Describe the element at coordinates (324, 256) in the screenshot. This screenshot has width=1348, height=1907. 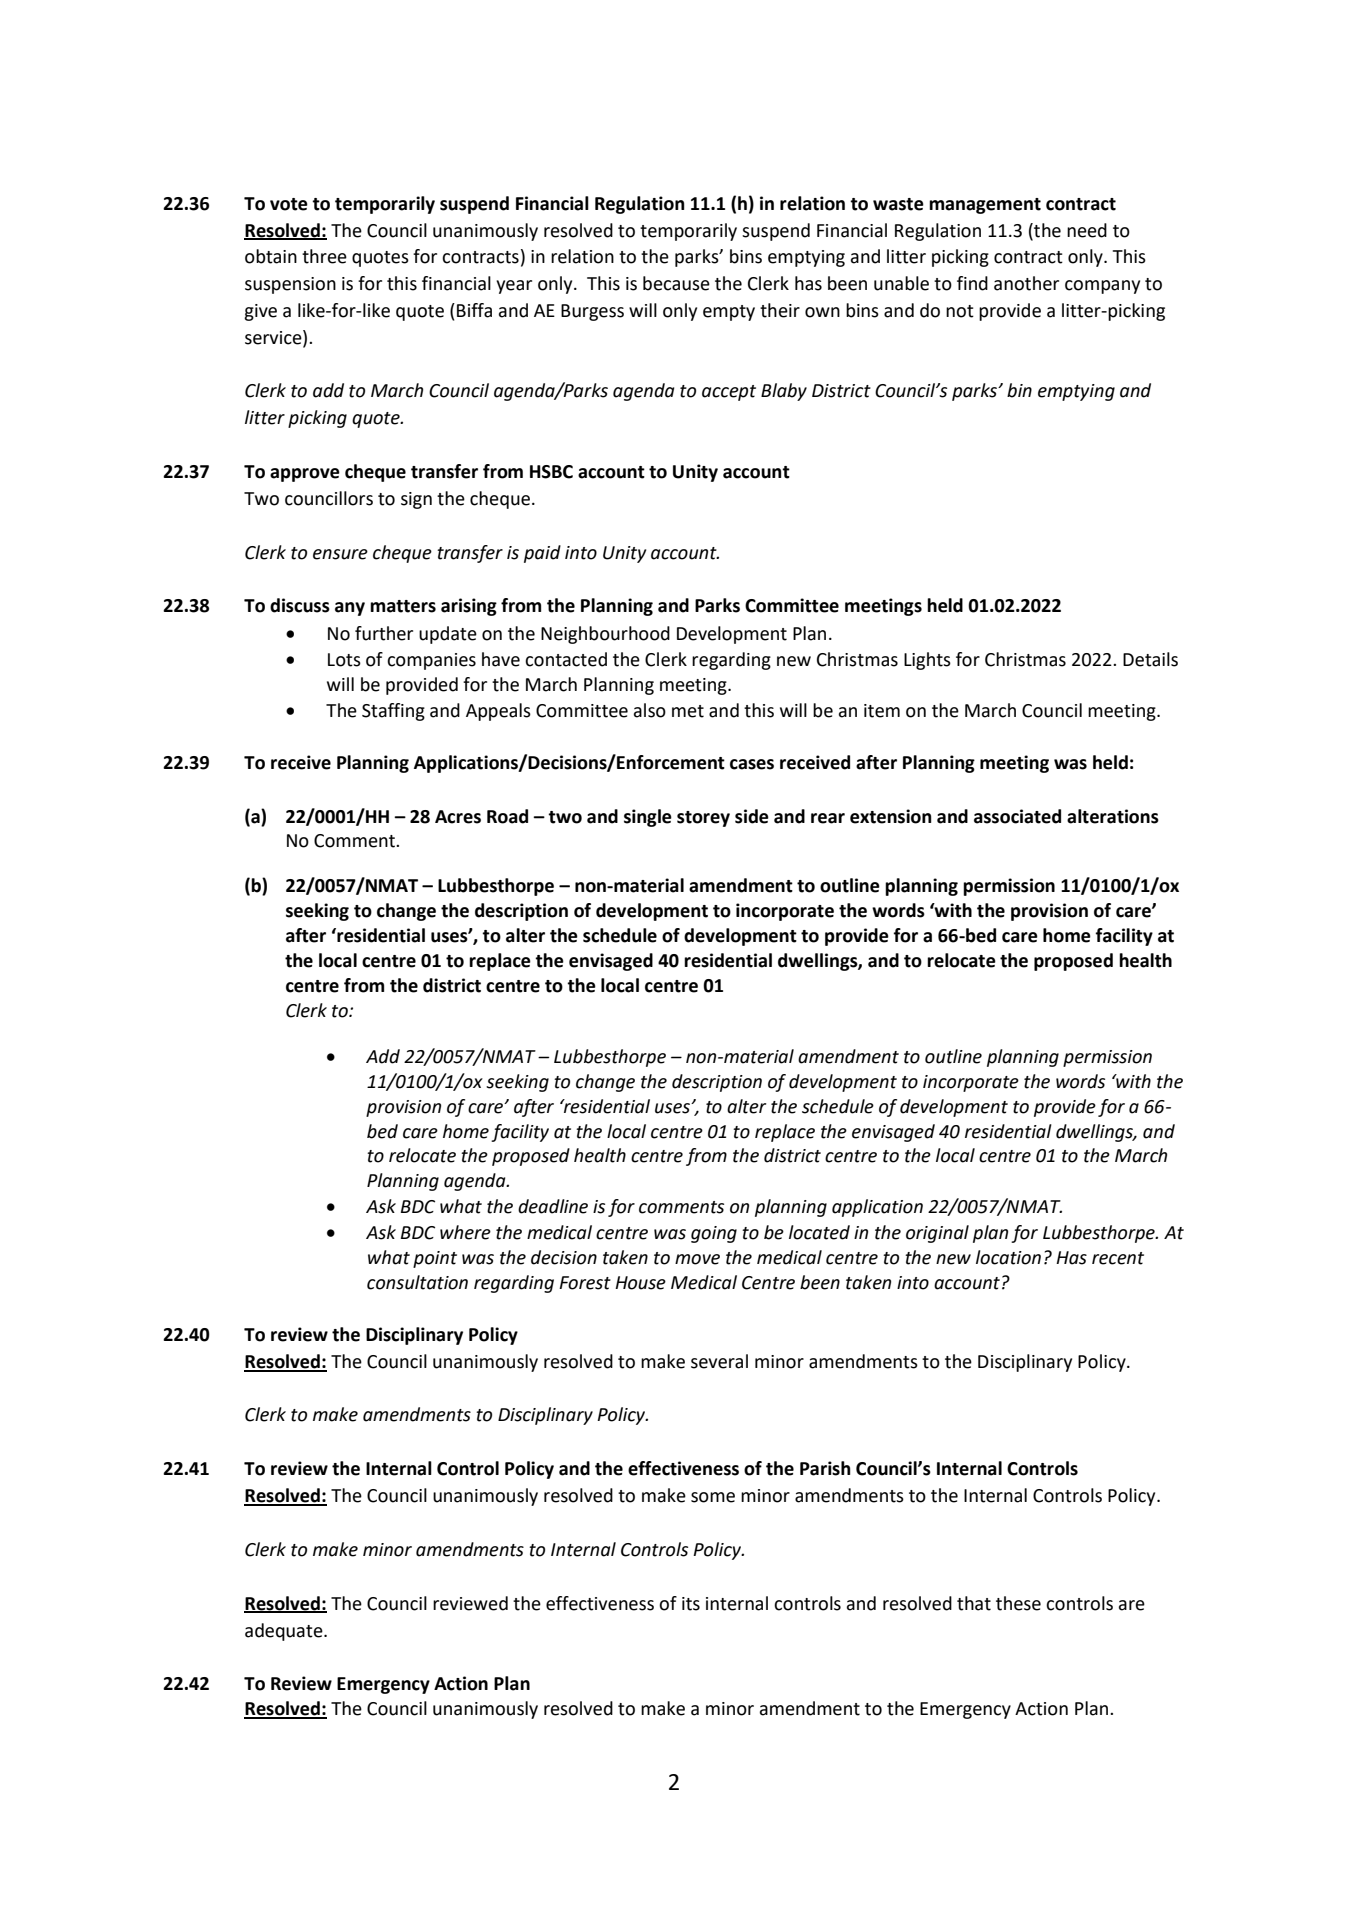
I see `three` at that location.
